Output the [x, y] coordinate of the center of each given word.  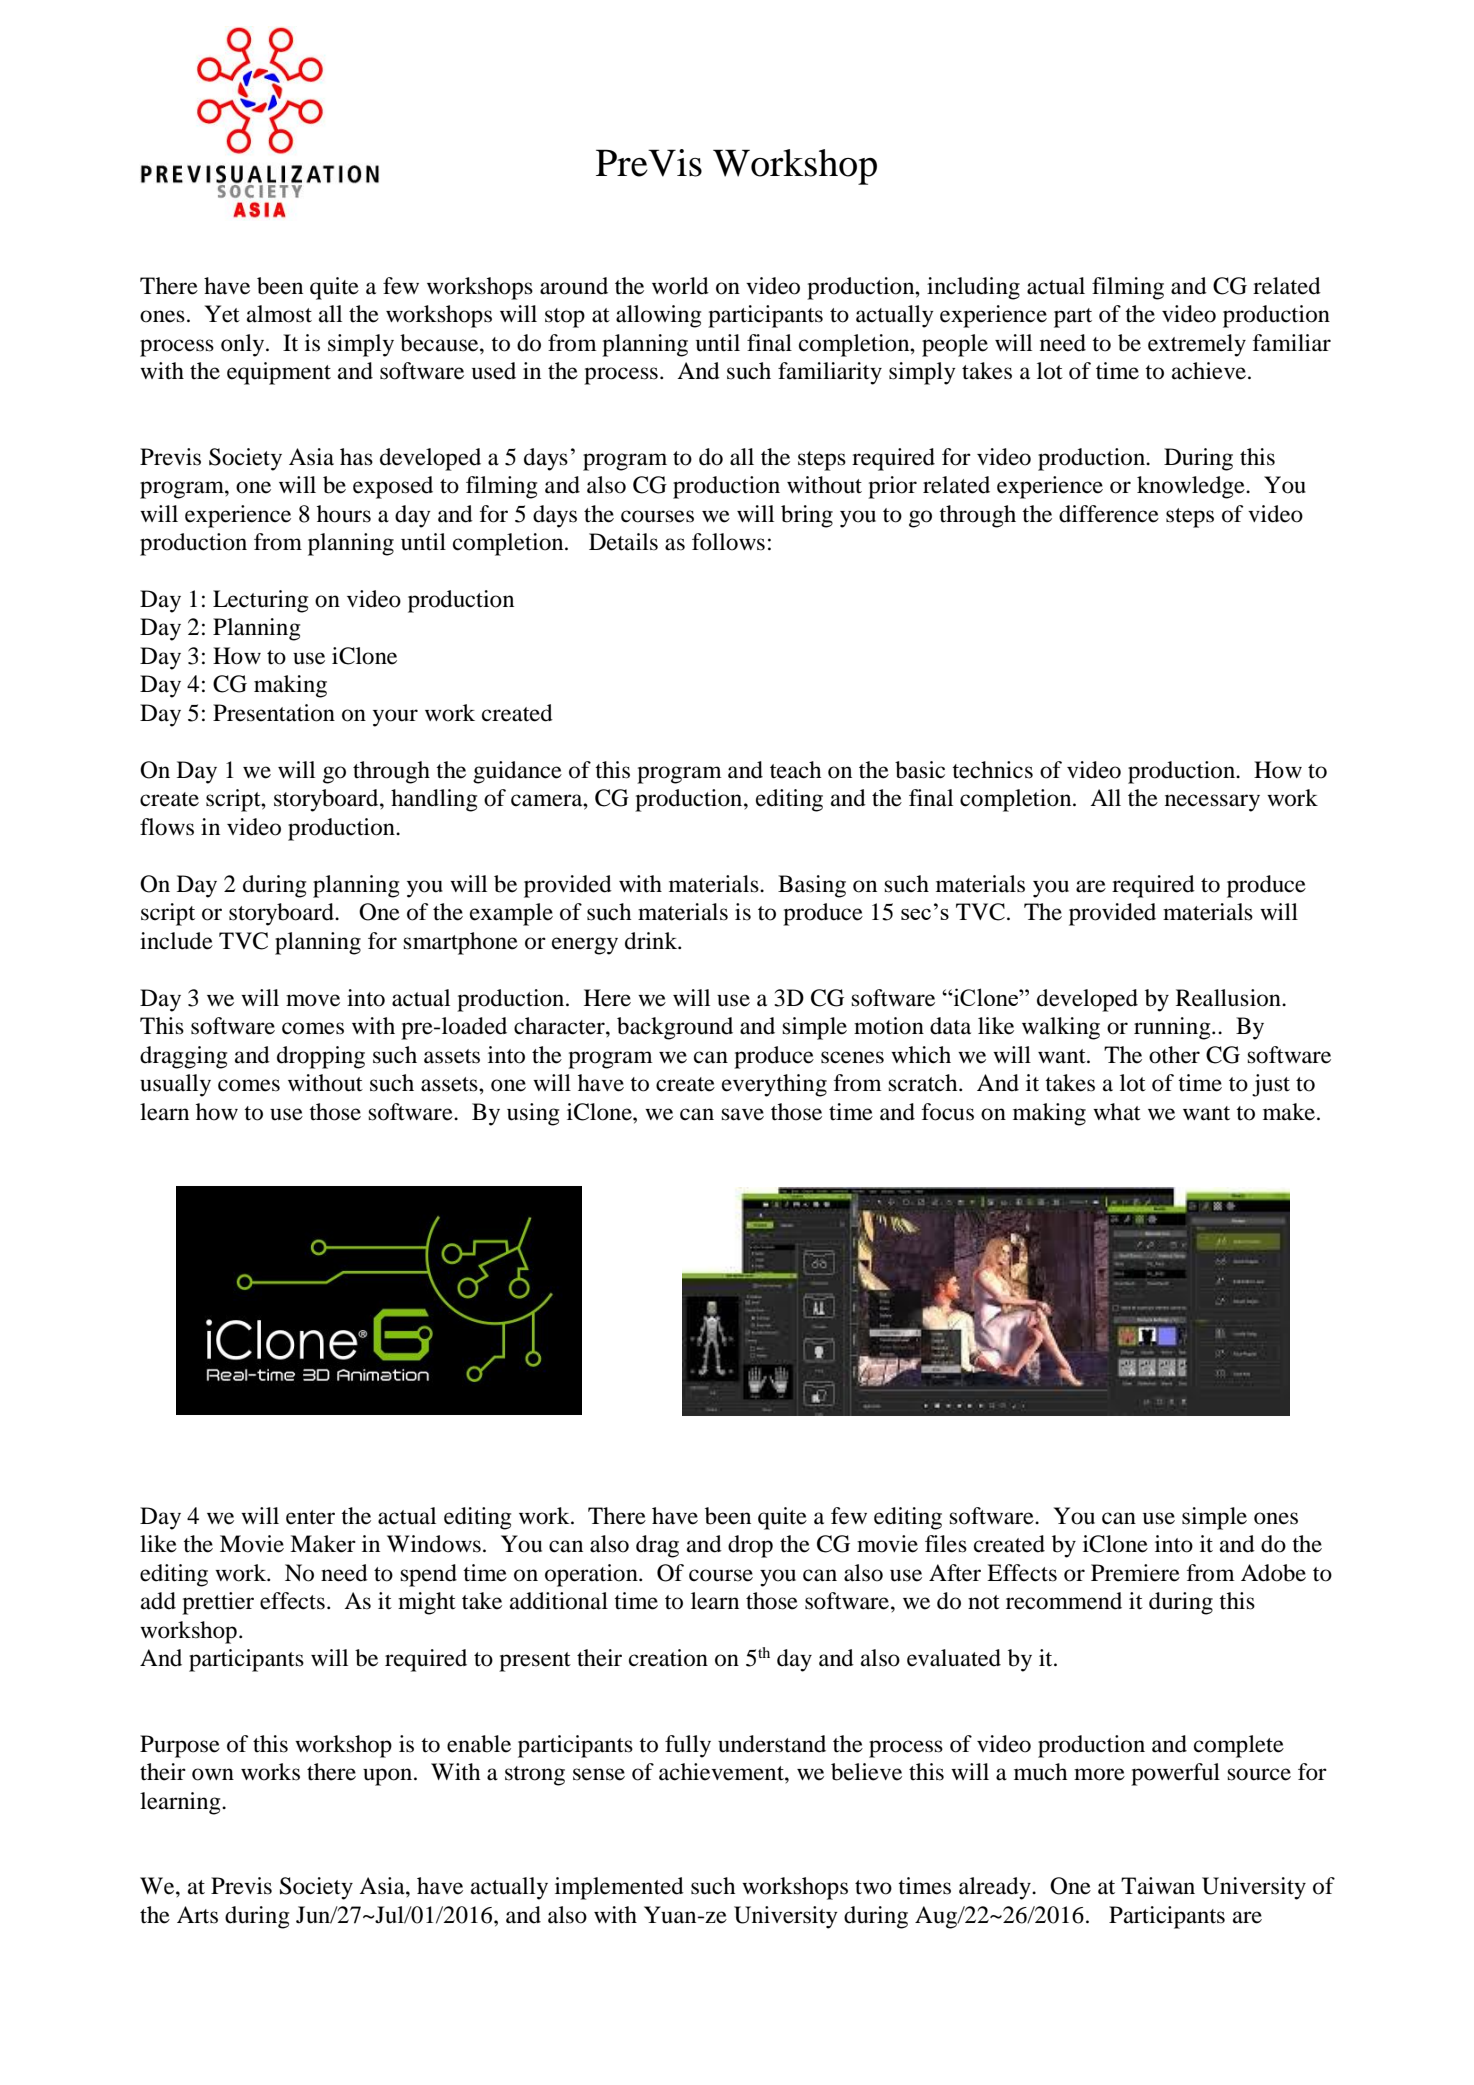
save [743, 1114]
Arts [197, 1915]
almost [279, 314]
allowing [658, 316]
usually [175, 1085]
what [1117, 1112]
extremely [1197, 345]
